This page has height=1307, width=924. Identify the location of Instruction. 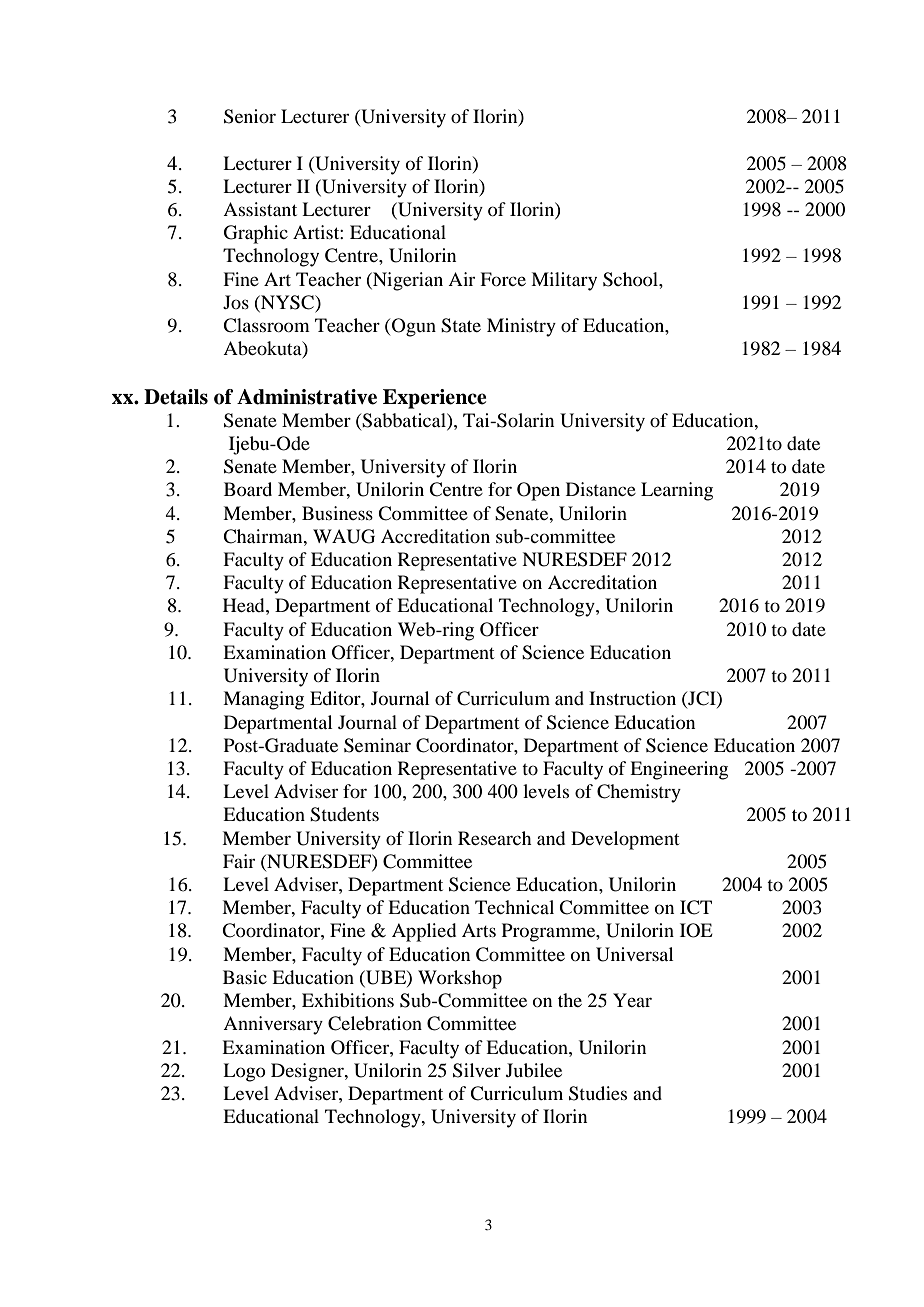
(632, 698).
